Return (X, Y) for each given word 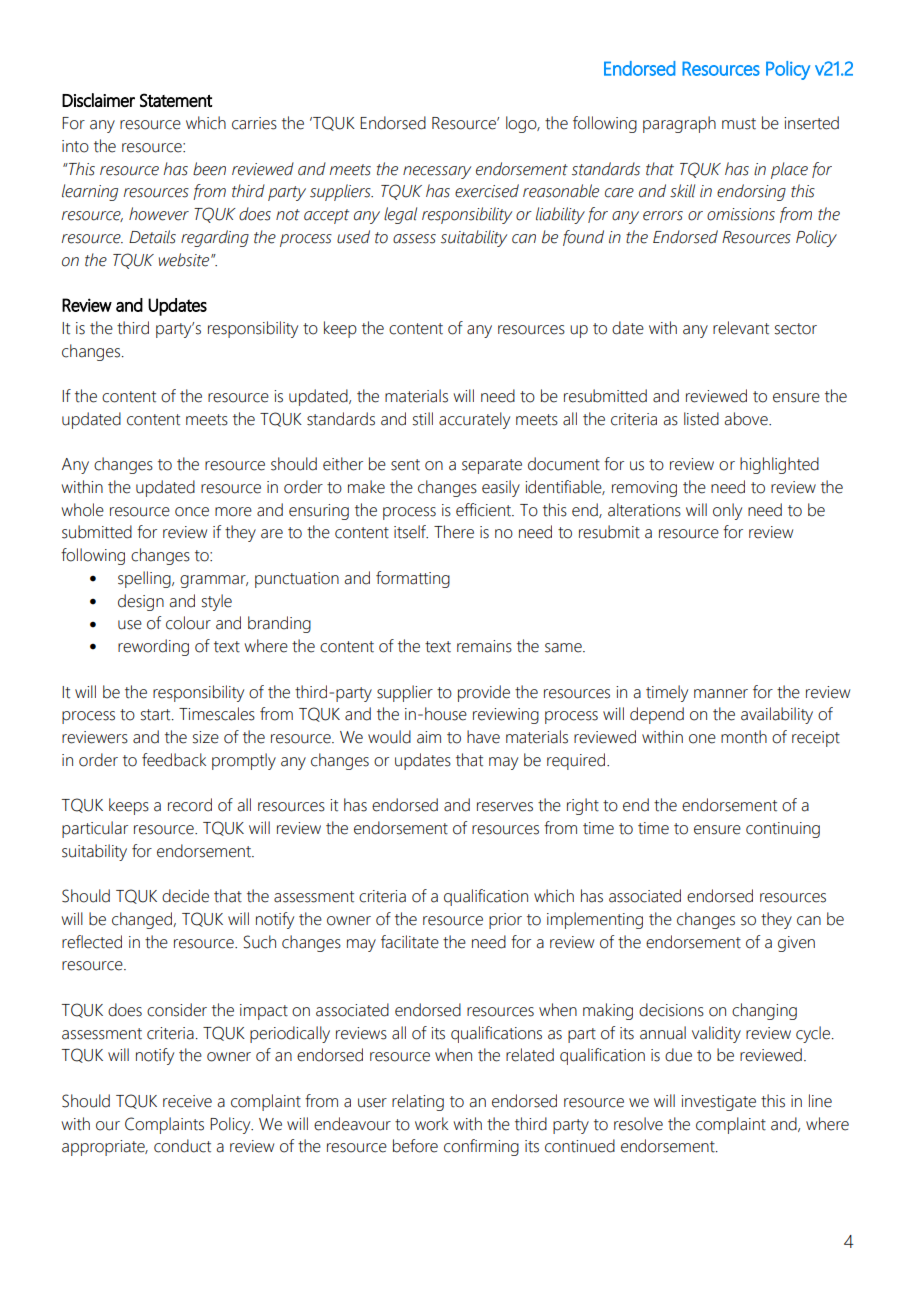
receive (187, 1101)
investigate (718, 1103)
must (739, 124)
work (431, 1124)
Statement (176, 100)
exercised (487, 191)
